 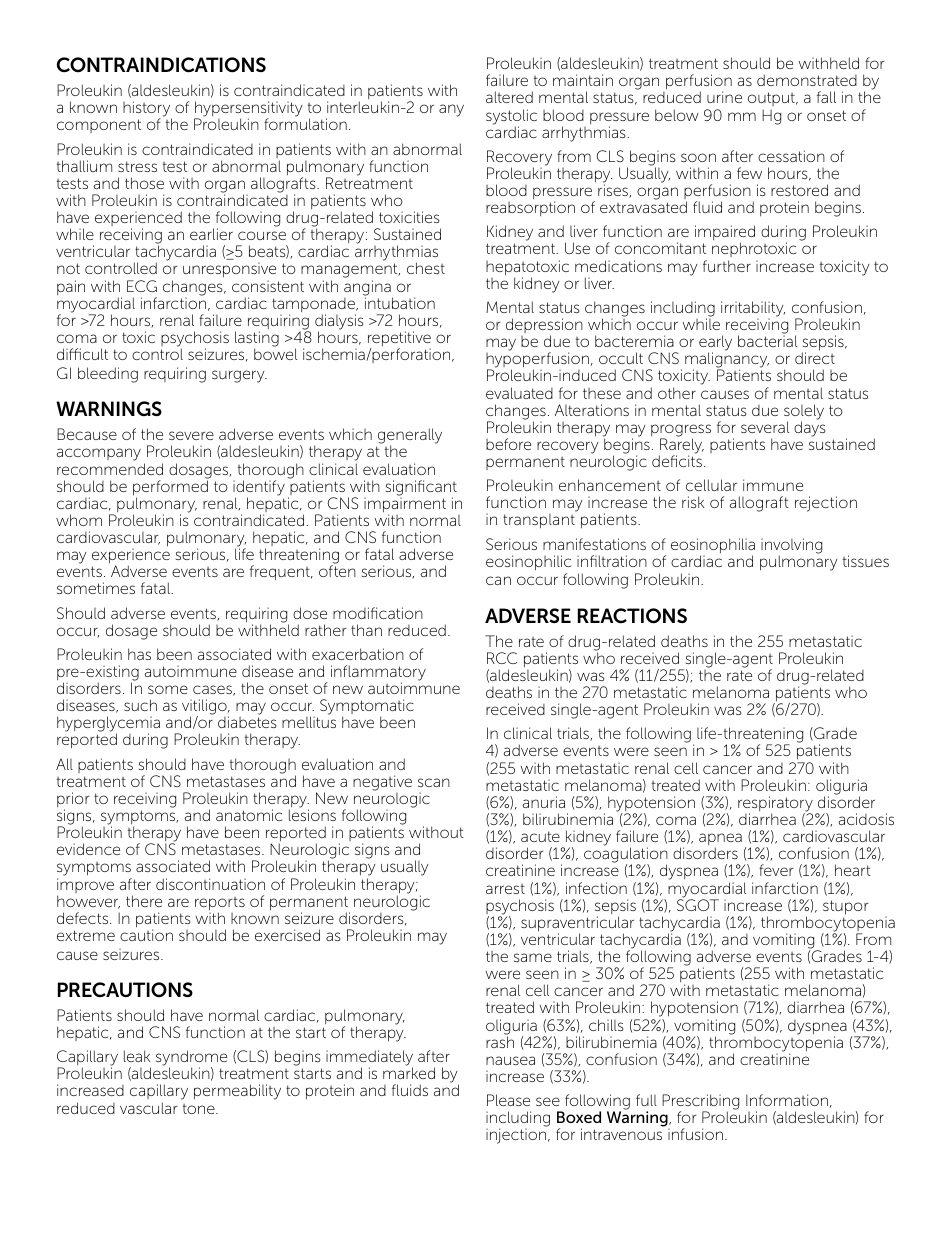 What do you see at coordinates (434, 782) in the screenshot?
I see `scan` at bounding box center [434, 782].
